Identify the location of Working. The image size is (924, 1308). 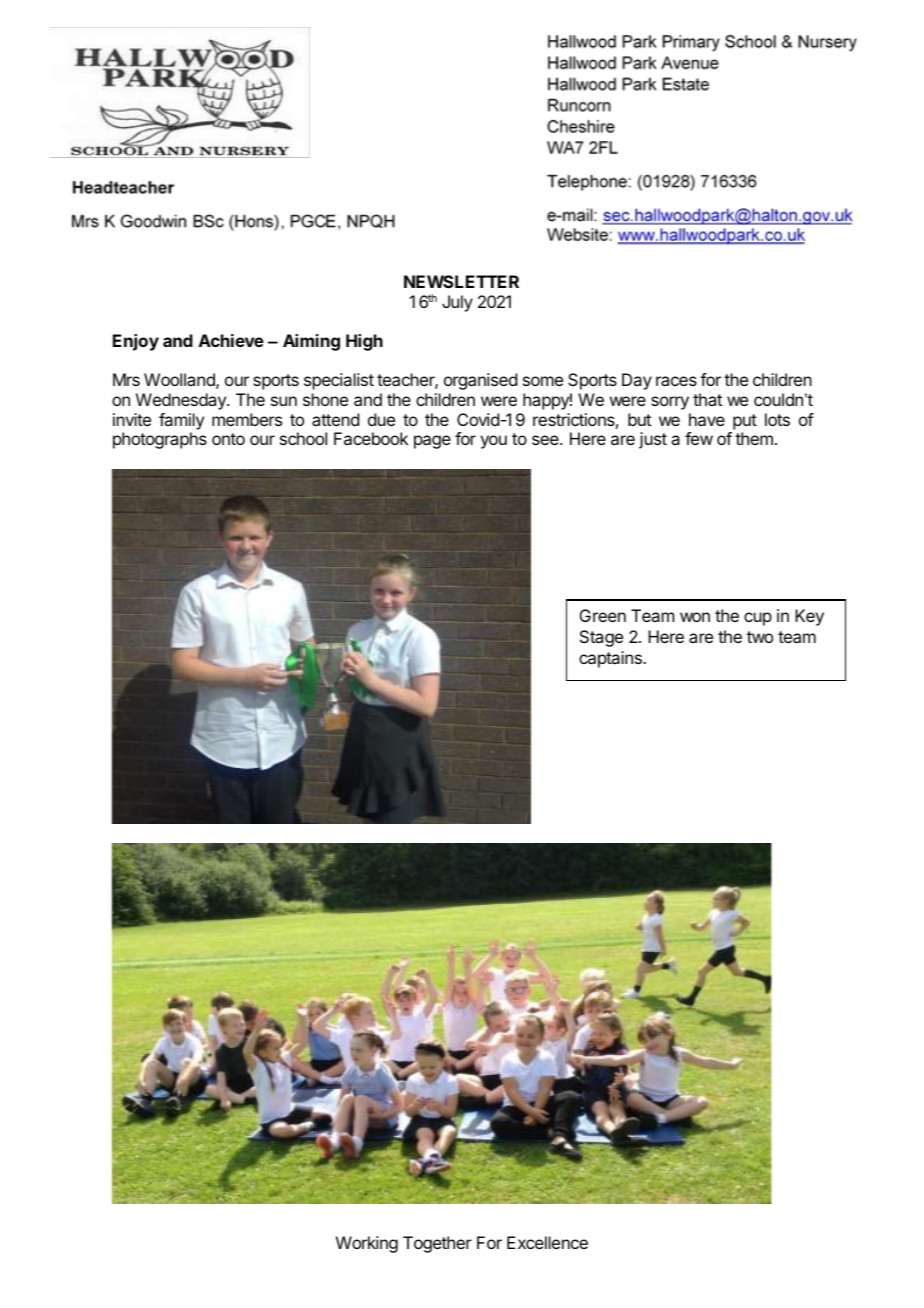
(367, 1244).
